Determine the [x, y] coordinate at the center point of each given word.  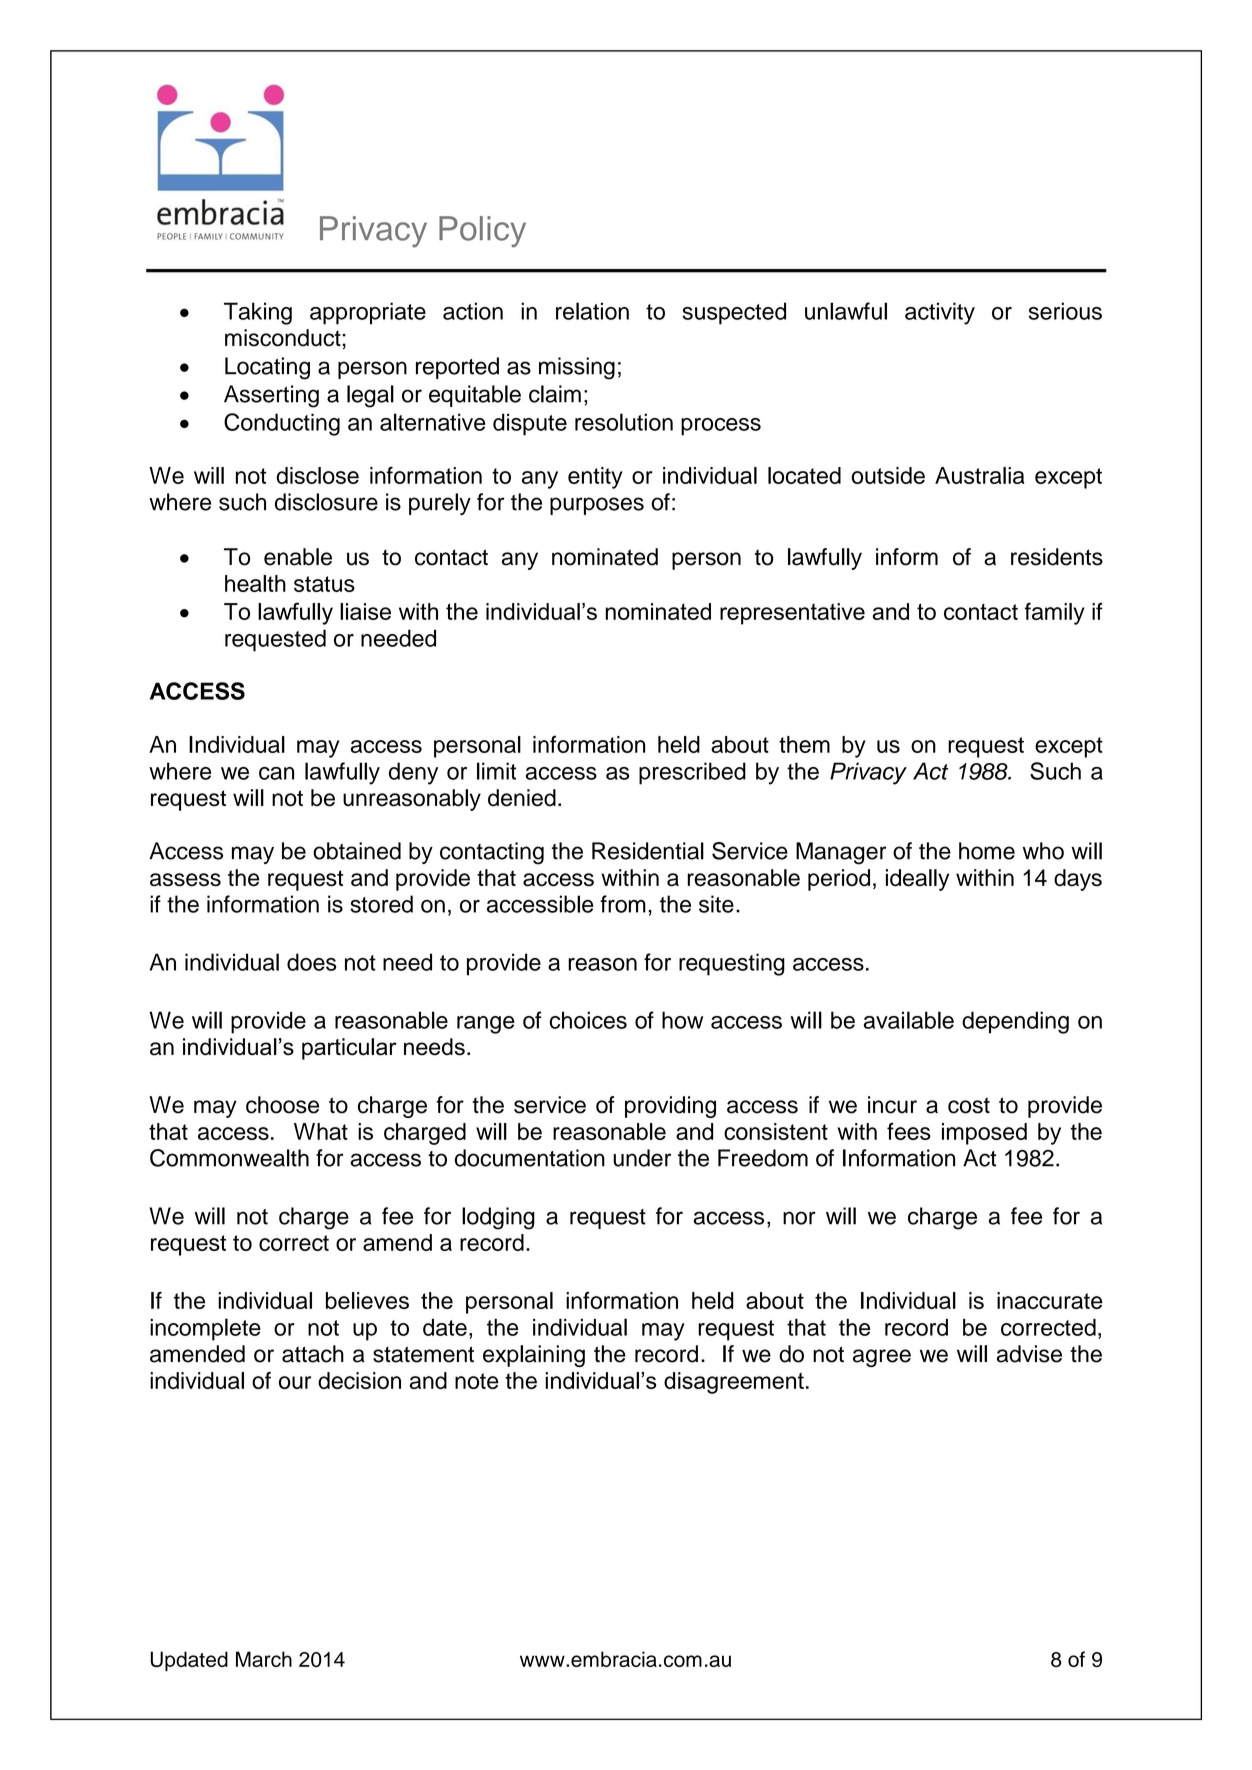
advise [1029, 1354]
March [264, 1659]
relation [592, 311]
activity [940, 313]
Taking [258, 313]
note [477, 1381]
